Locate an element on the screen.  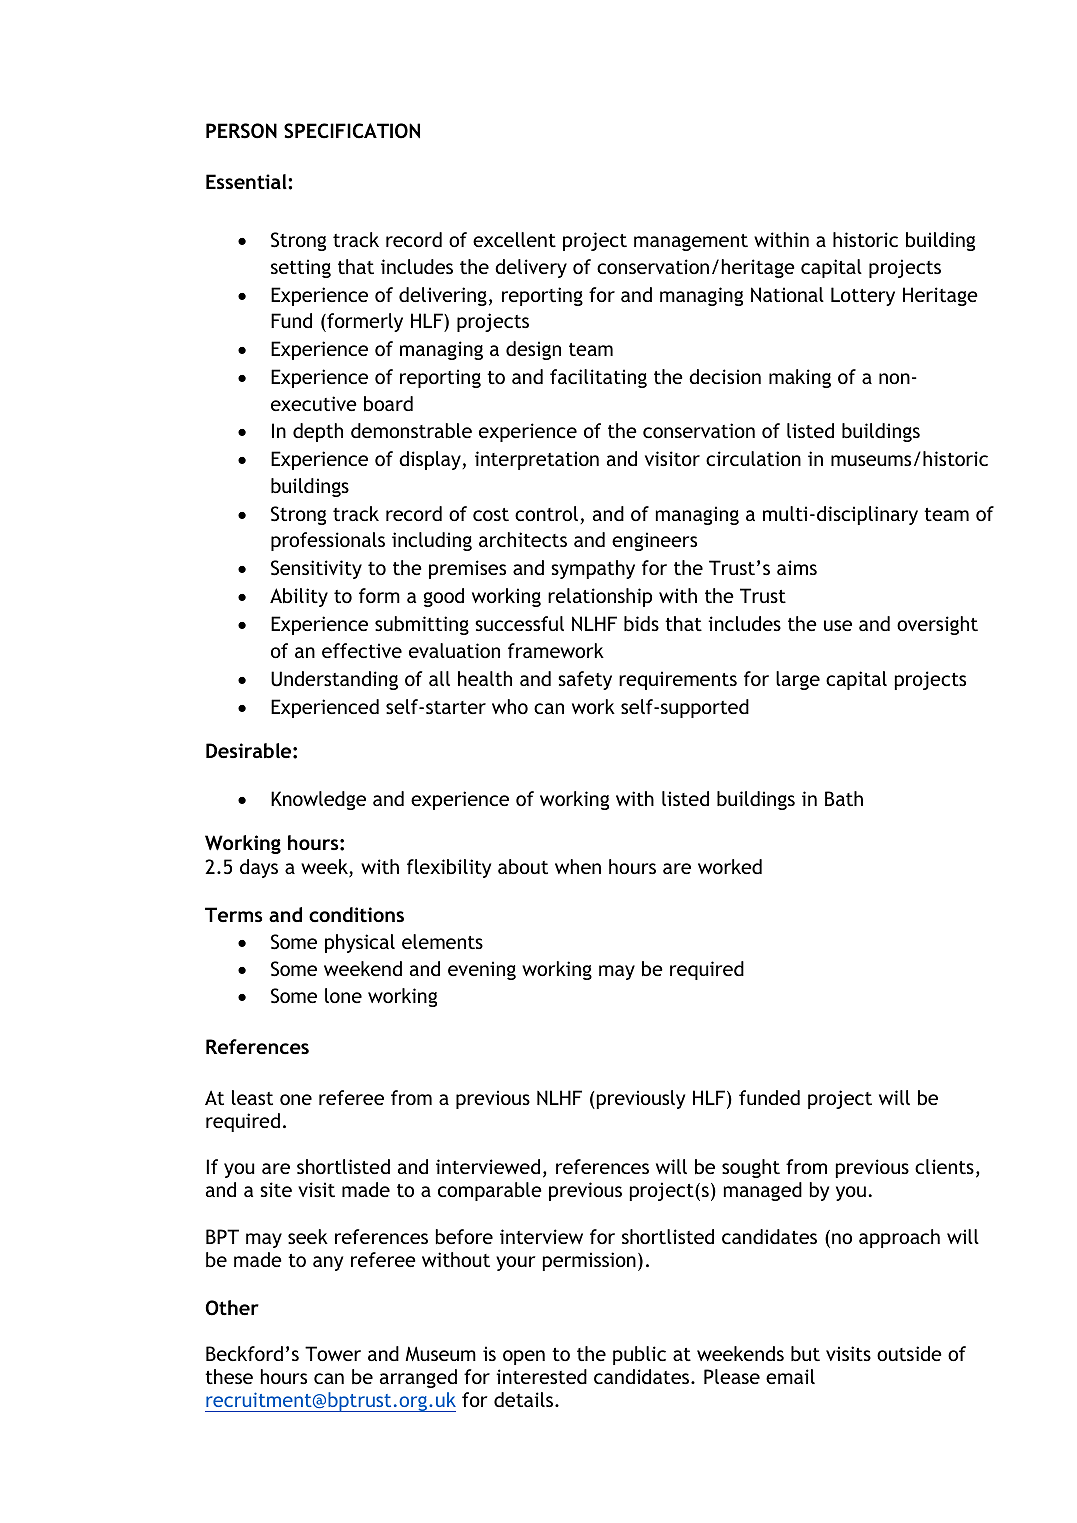
SPECIFICATION is located at coordinates (352, 131).
